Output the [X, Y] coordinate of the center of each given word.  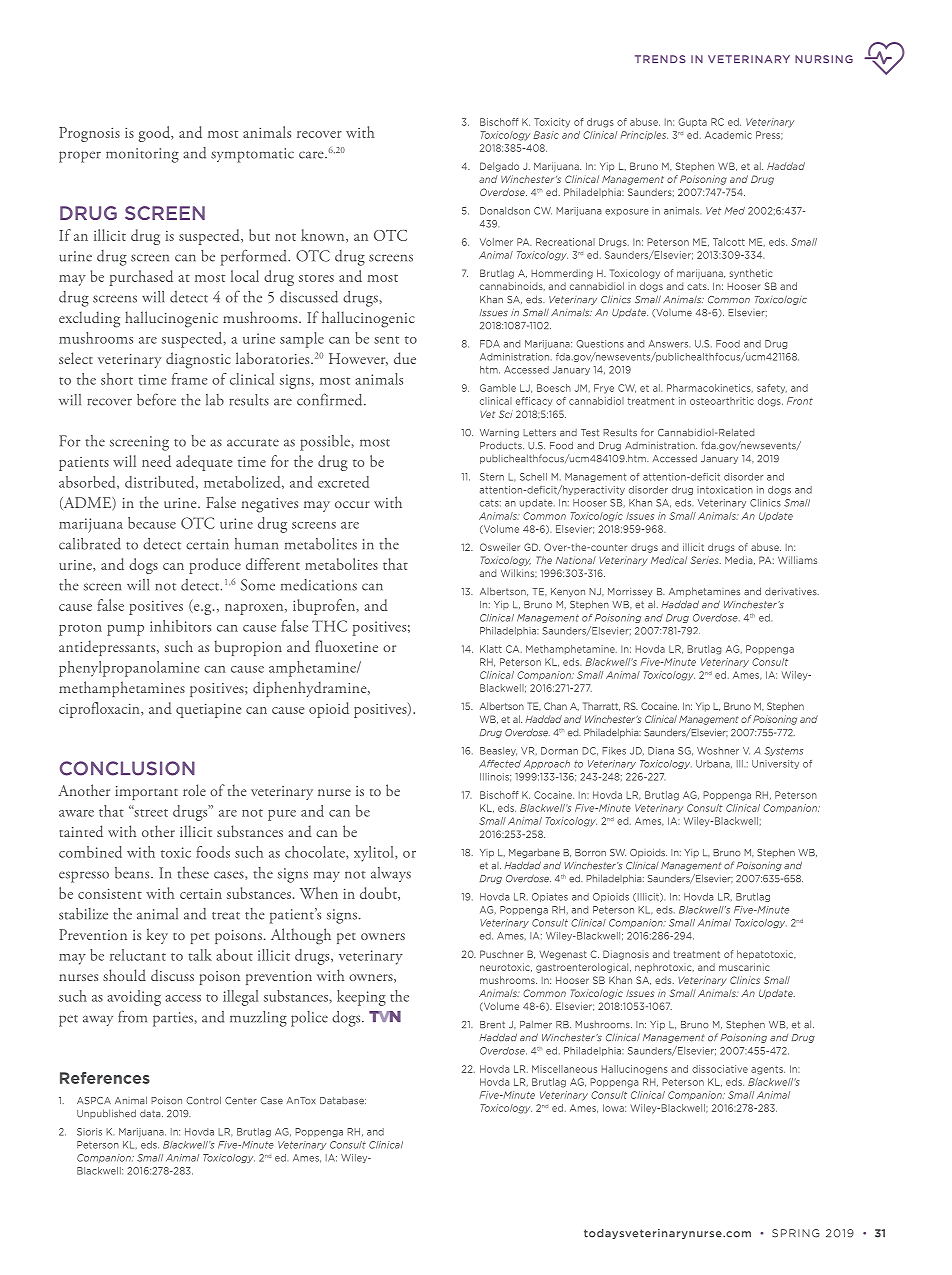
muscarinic [744, 967]
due [405, 358]
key [157, 936]
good [156, 134]
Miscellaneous [564, 1069]
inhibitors [180, 626]
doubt [379, 894]
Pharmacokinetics [710, 388]
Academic [728, 135]
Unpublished [106, 1114]
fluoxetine [346, 646]
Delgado [499, 167]
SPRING [795, 1233]
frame [190, 379]
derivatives [792, 592]
